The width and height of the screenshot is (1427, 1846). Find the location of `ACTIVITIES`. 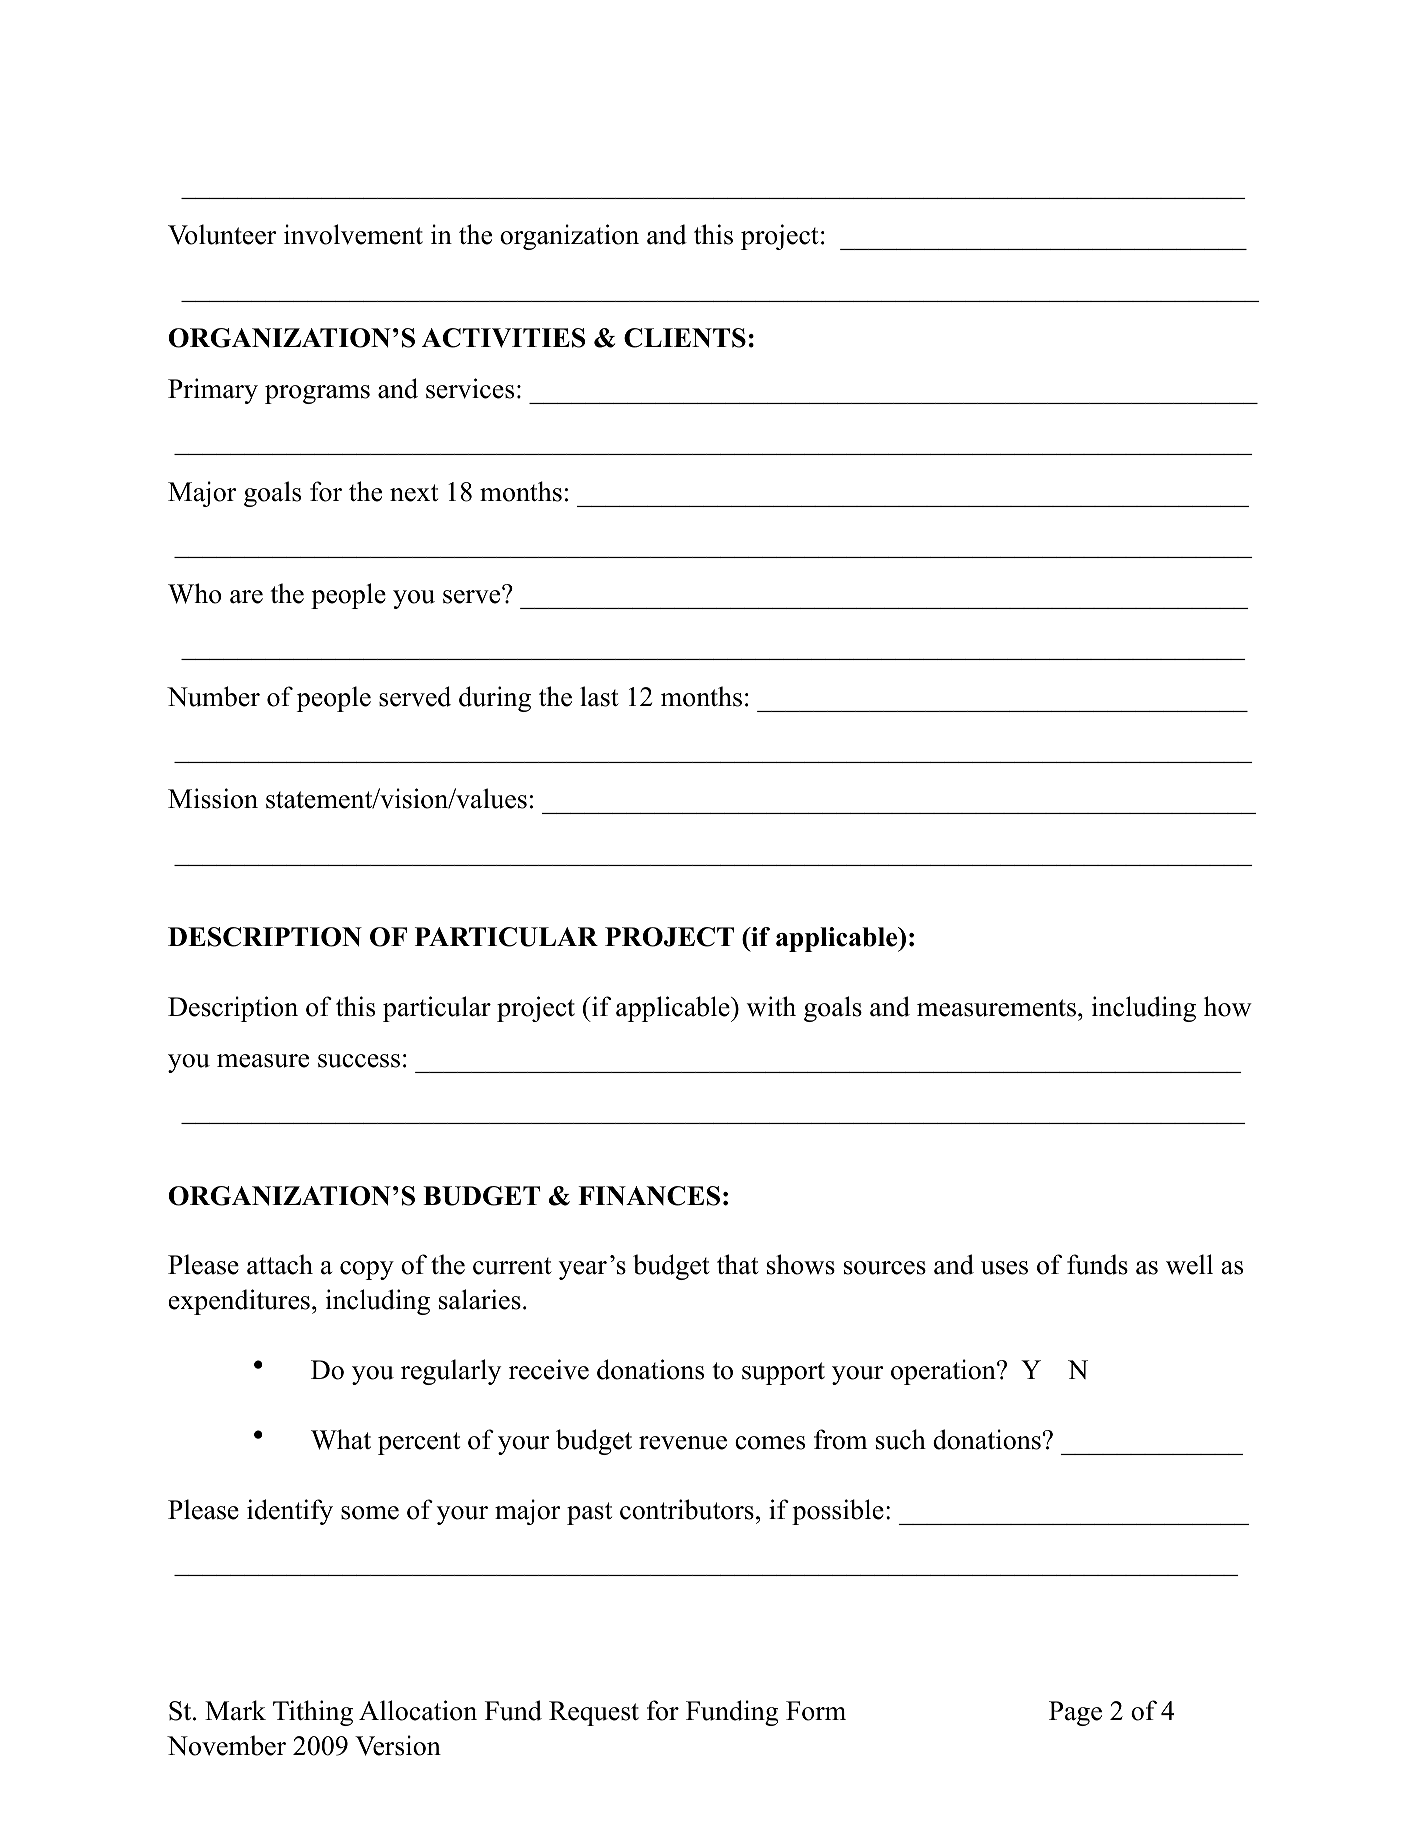

ACTIVITIES is located at coordinates (503, 338).
